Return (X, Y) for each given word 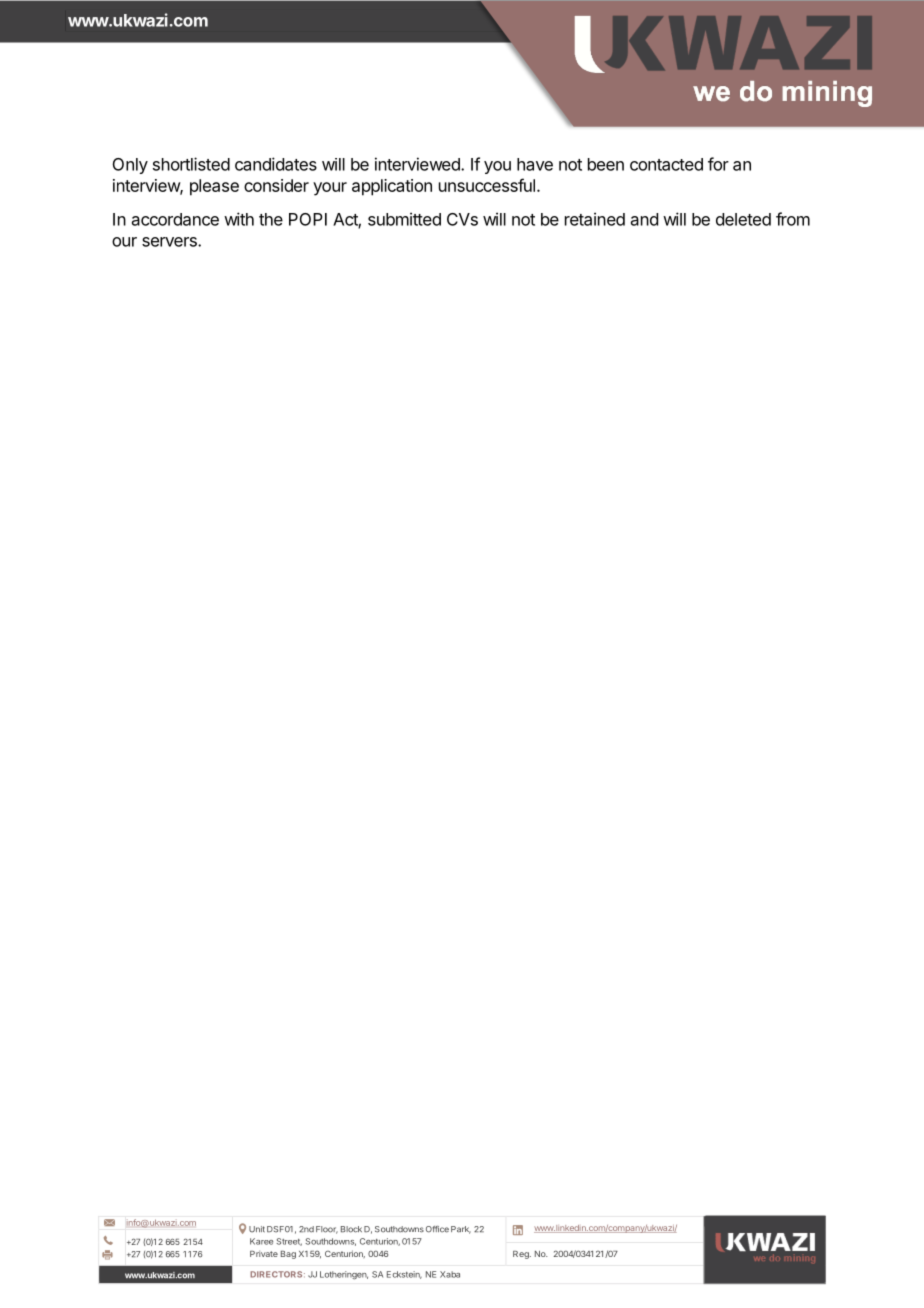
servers (170, 242)
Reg (522, 1255)
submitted (404, 219)
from (793, 219)
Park (461, 1230)
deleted (743, 219)
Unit (257, 1229)
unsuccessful (487, 185)
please (214, 187)
